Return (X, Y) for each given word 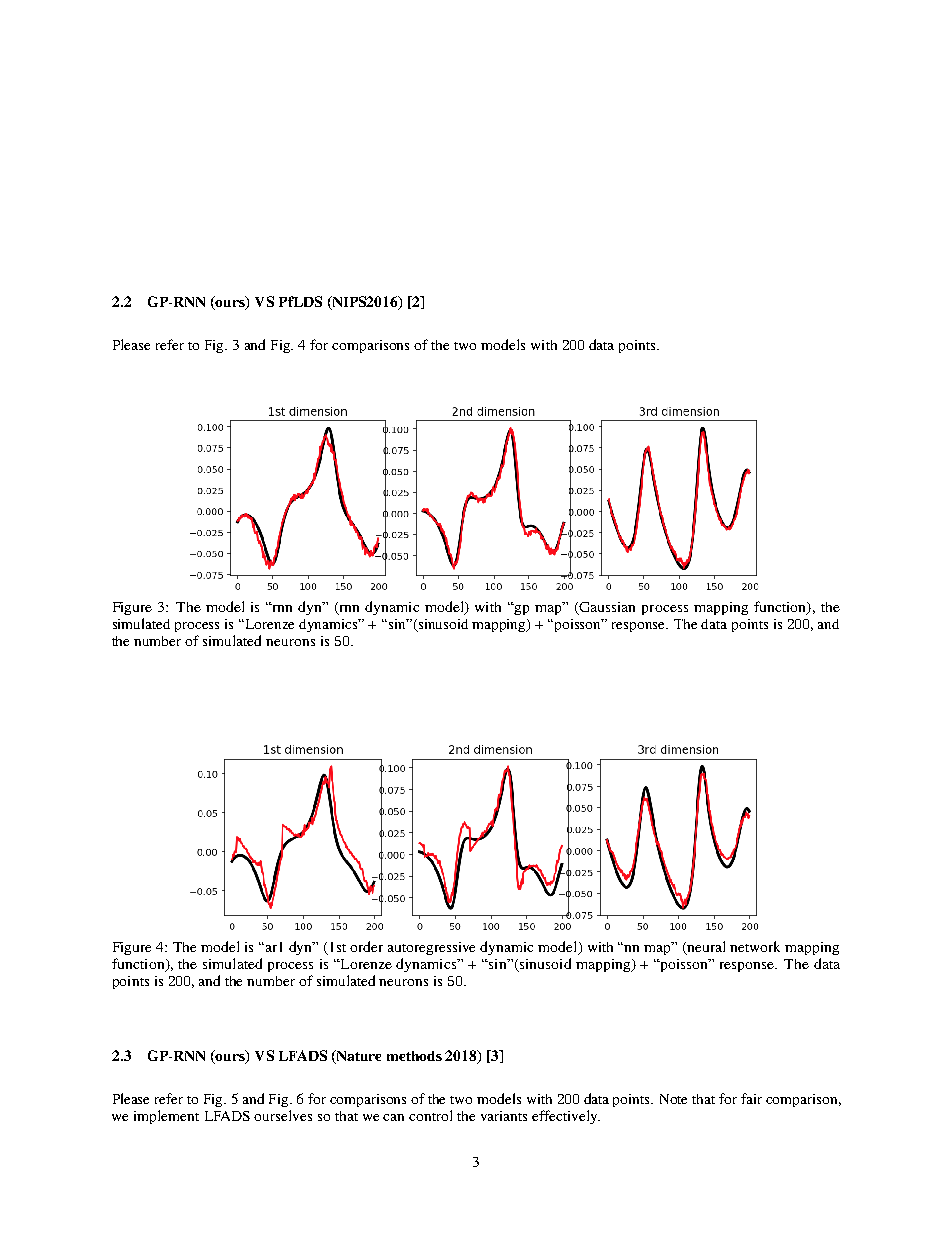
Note (673, 1099)
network (755, 946)
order (366, 946)
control (430, 1115)
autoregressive (431, 948)
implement (166, 1117)
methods (414, 1056)
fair (751, 1098)
